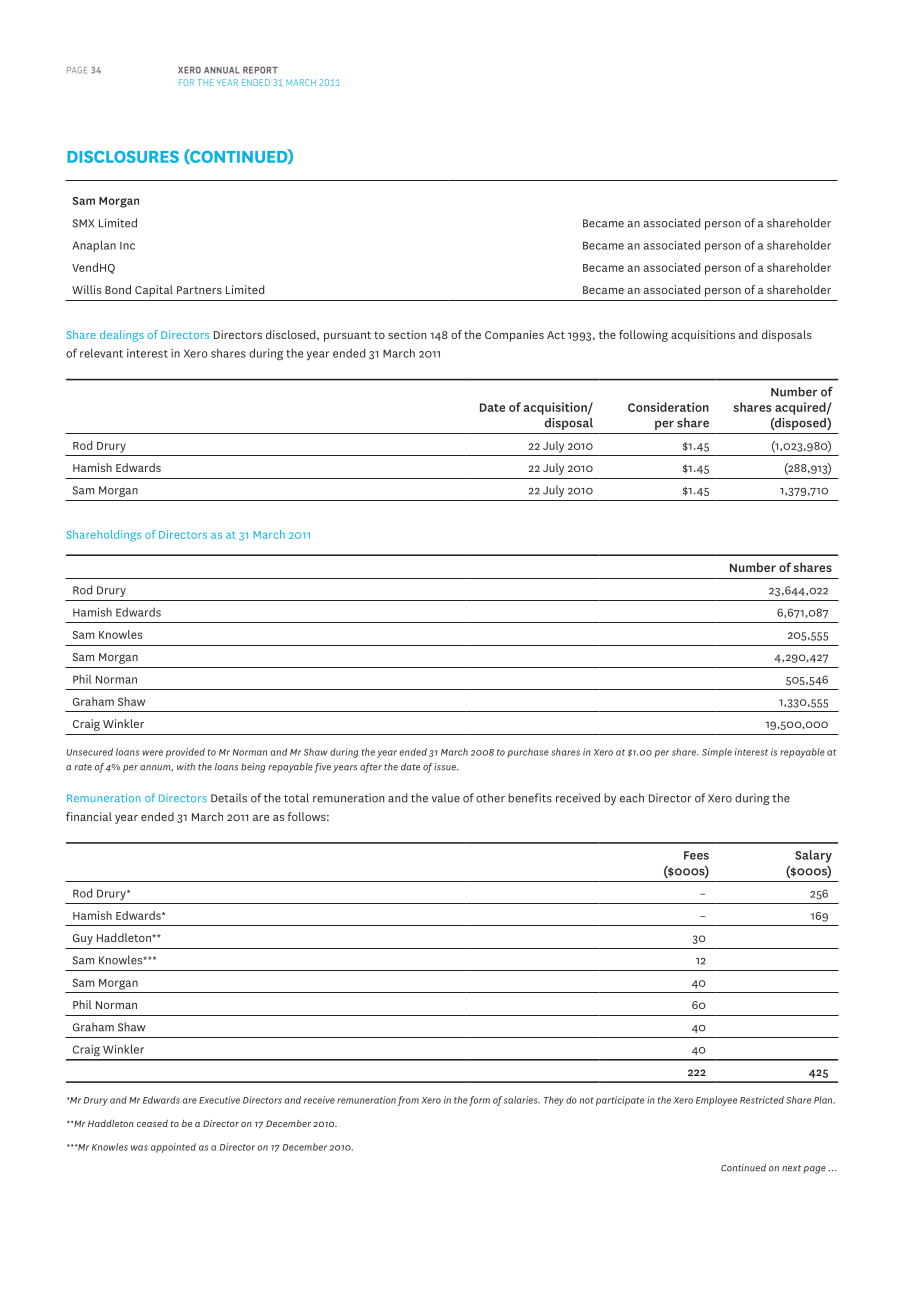  Describe the element at coordinates (717, 753) in the screenshot. I see `Simple` at that location.
